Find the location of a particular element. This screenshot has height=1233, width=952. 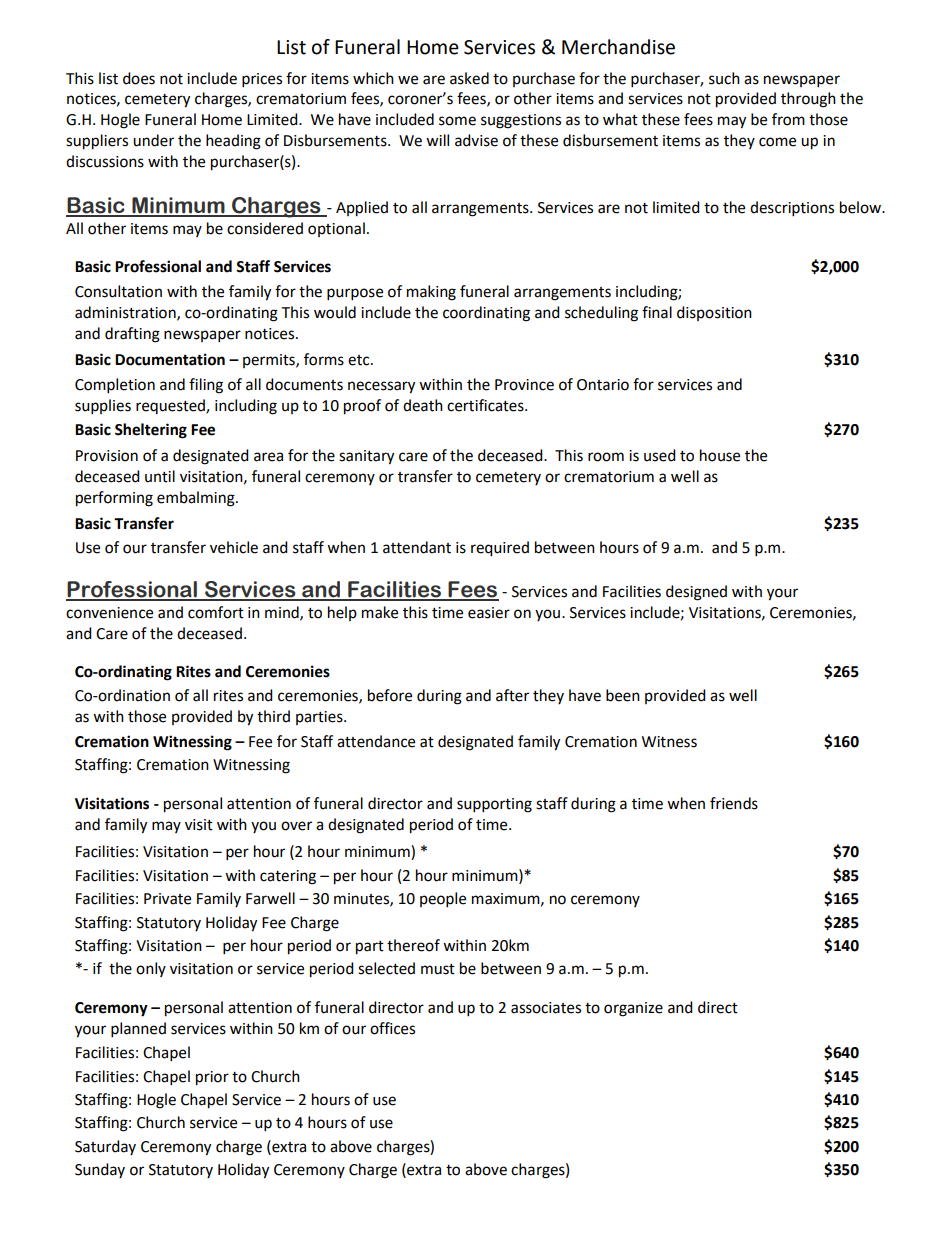

asked is located at coordinates (469, 78).
